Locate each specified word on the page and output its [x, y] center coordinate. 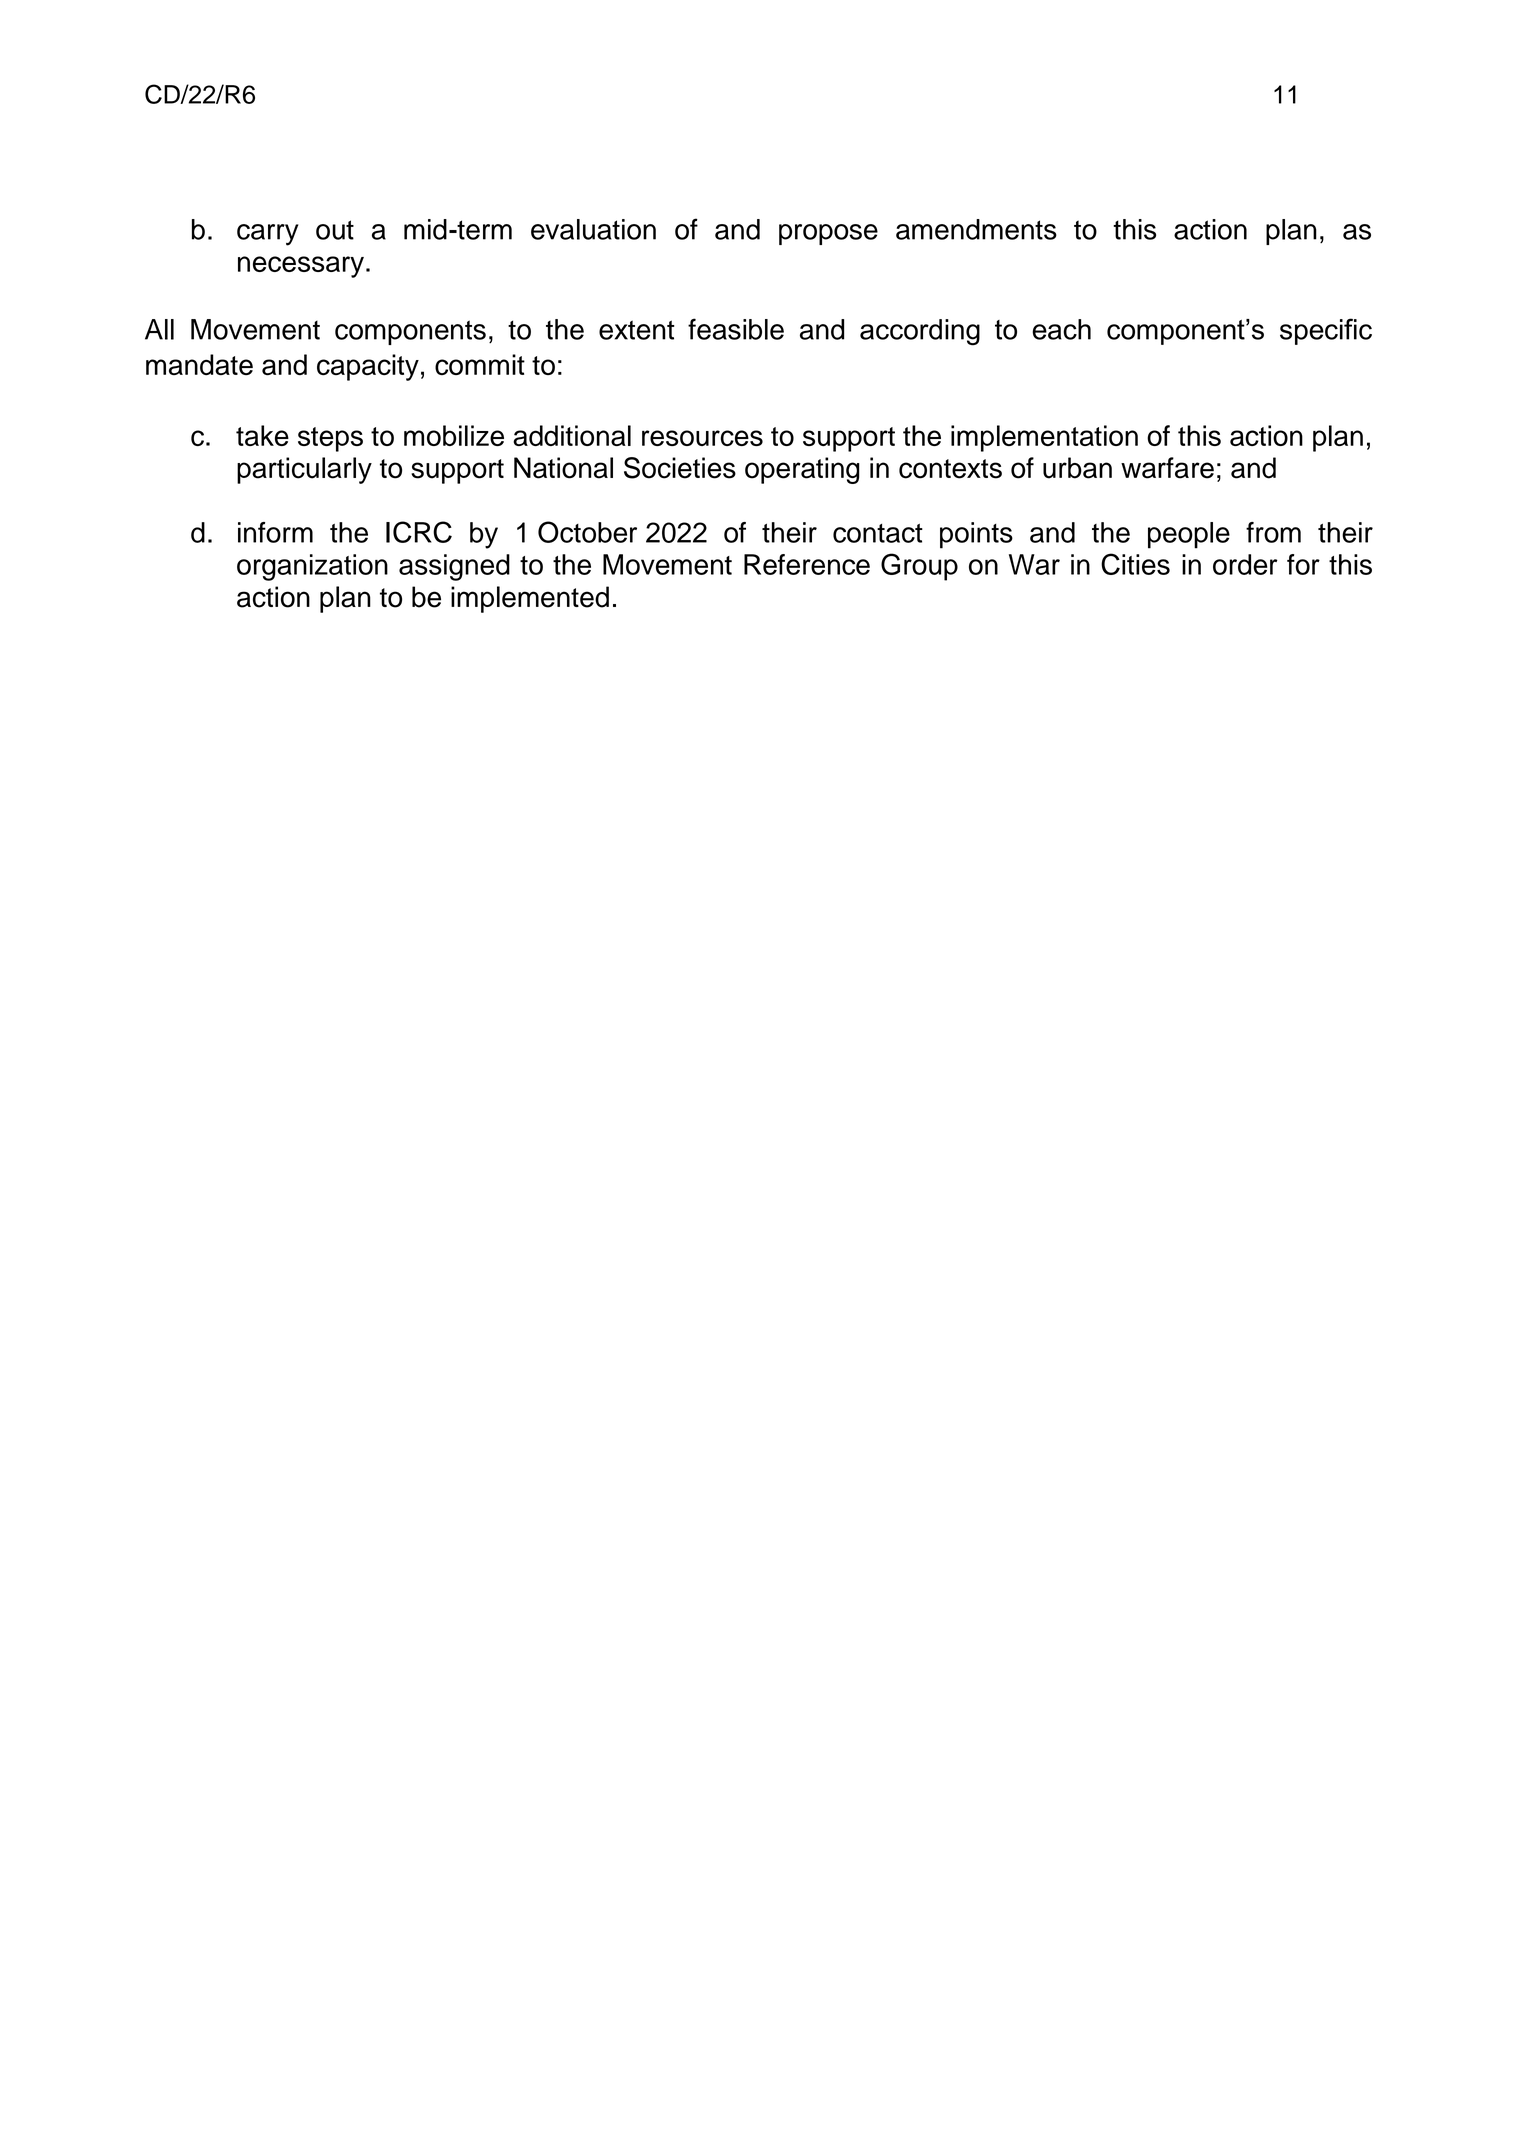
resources [702, 438]
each [1061, 329]
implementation [1044, 438]
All [159, 329]
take [262, 435]
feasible [736, 329]
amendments [976, 229]
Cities [1135, 564]
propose [828, 234]
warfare [1167, 468]
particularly [304, 470]
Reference [807, 564]
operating [802, 470]
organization [312, 567]
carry [268, 235]
